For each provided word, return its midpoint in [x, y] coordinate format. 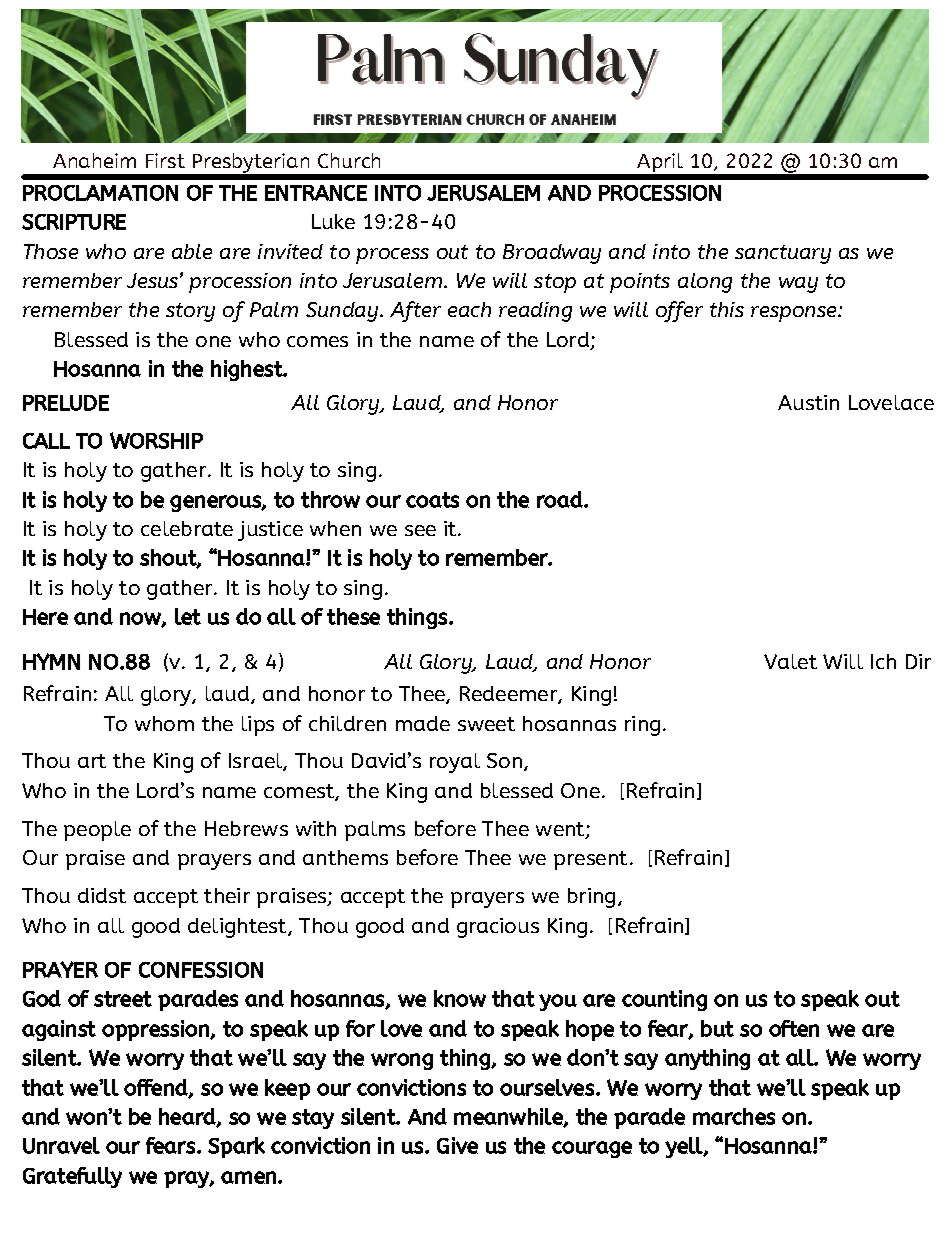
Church [349, 160]
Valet [790, 661]
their [227, 895]
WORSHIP [156, 440]
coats [432, 500]
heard [188, 1117]
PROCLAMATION [100, 193]
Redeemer [509, 695]
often [794, 1028]
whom [164, 723]
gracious [498, 928]
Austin [808, 402]
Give [457, 1145]
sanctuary [783, 254]
